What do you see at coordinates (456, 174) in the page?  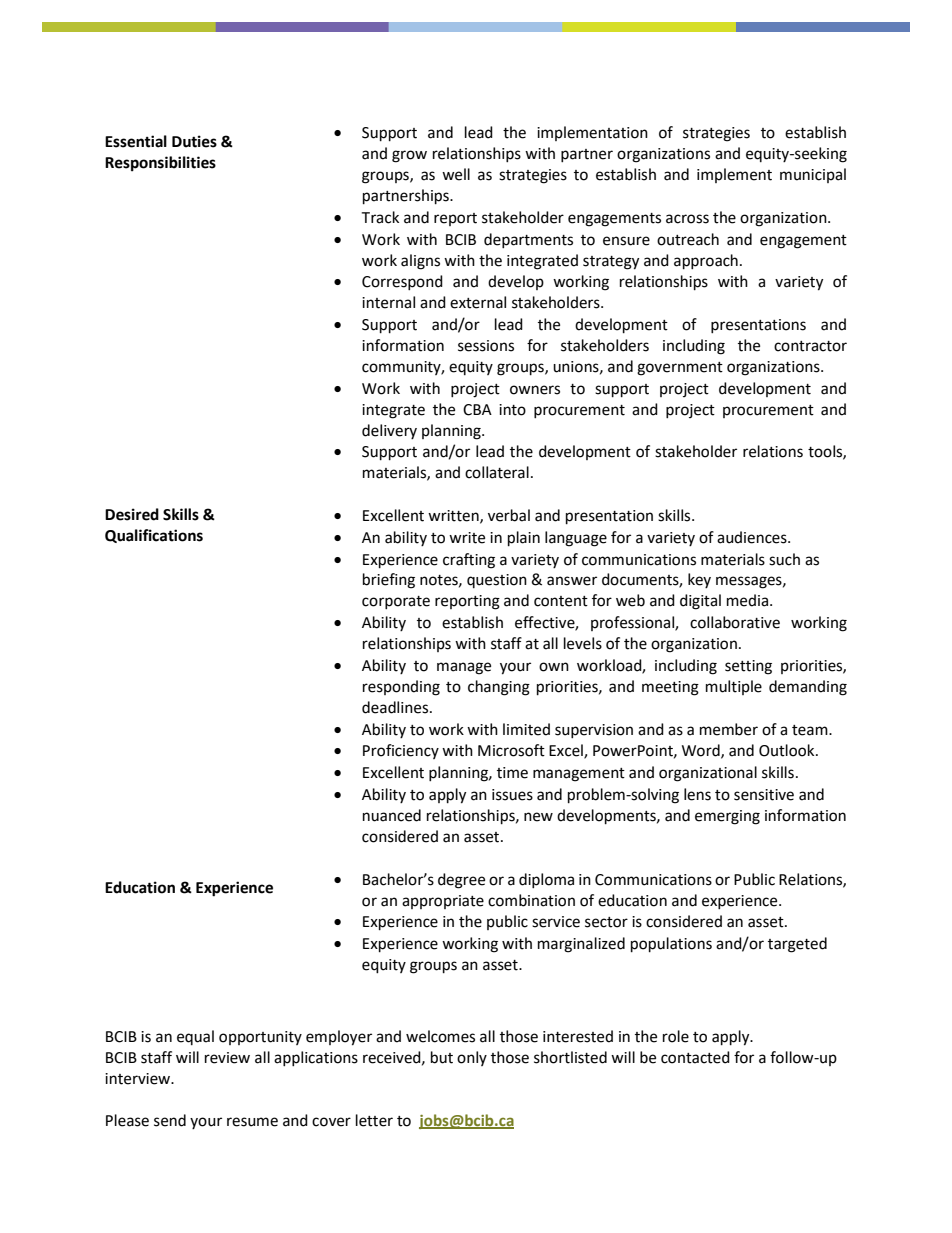 I see `well` at bounding box center [456, 174].
